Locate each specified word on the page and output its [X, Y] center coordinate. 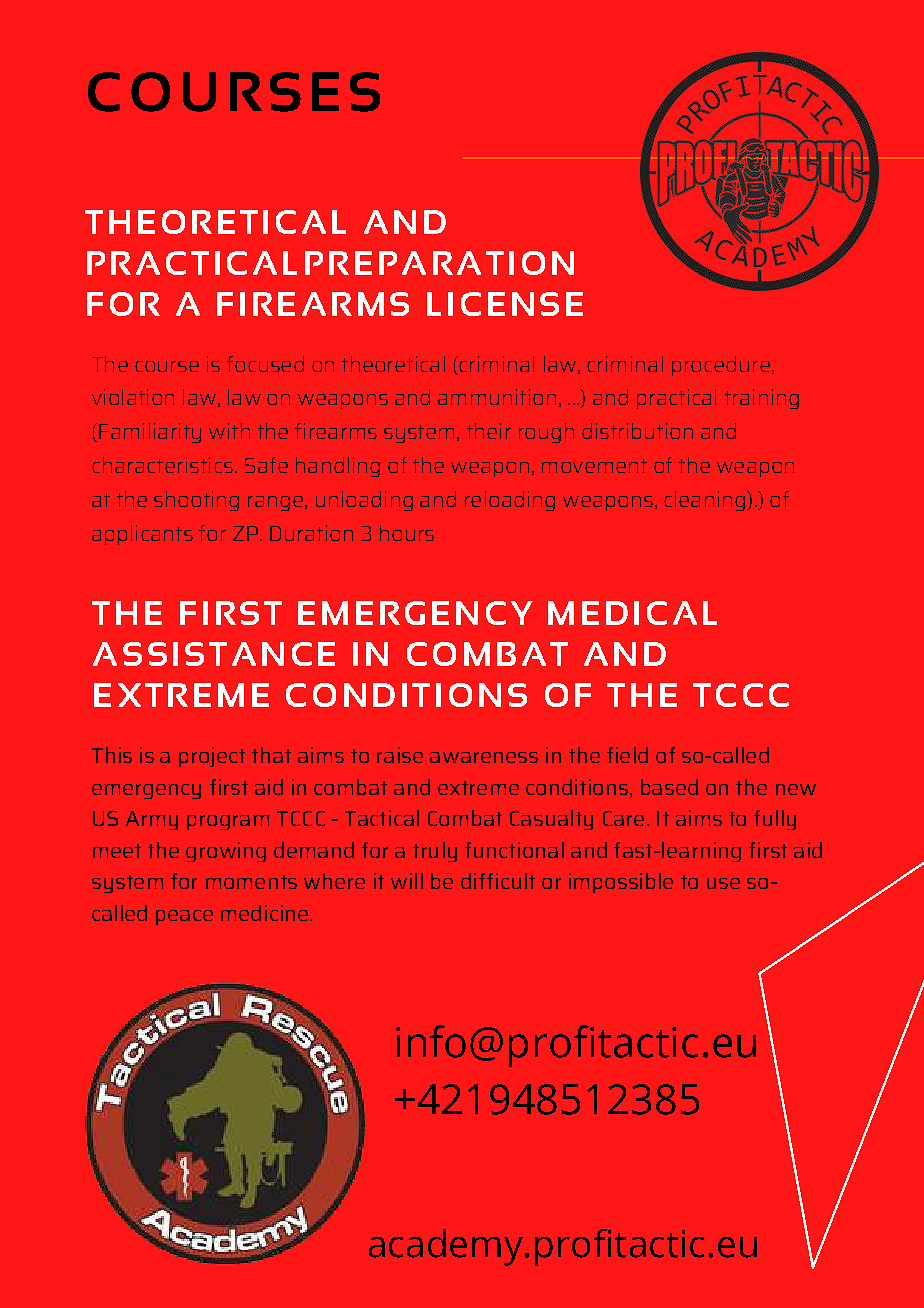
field [627, 755]
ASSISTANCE [214, 654]
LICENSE [505, 304]
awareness [484, 757]
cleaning [706, 501]
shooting [196, 501]
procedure [721, 366]
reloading [510, 501]
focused [265, 364]
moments [251, 882]
